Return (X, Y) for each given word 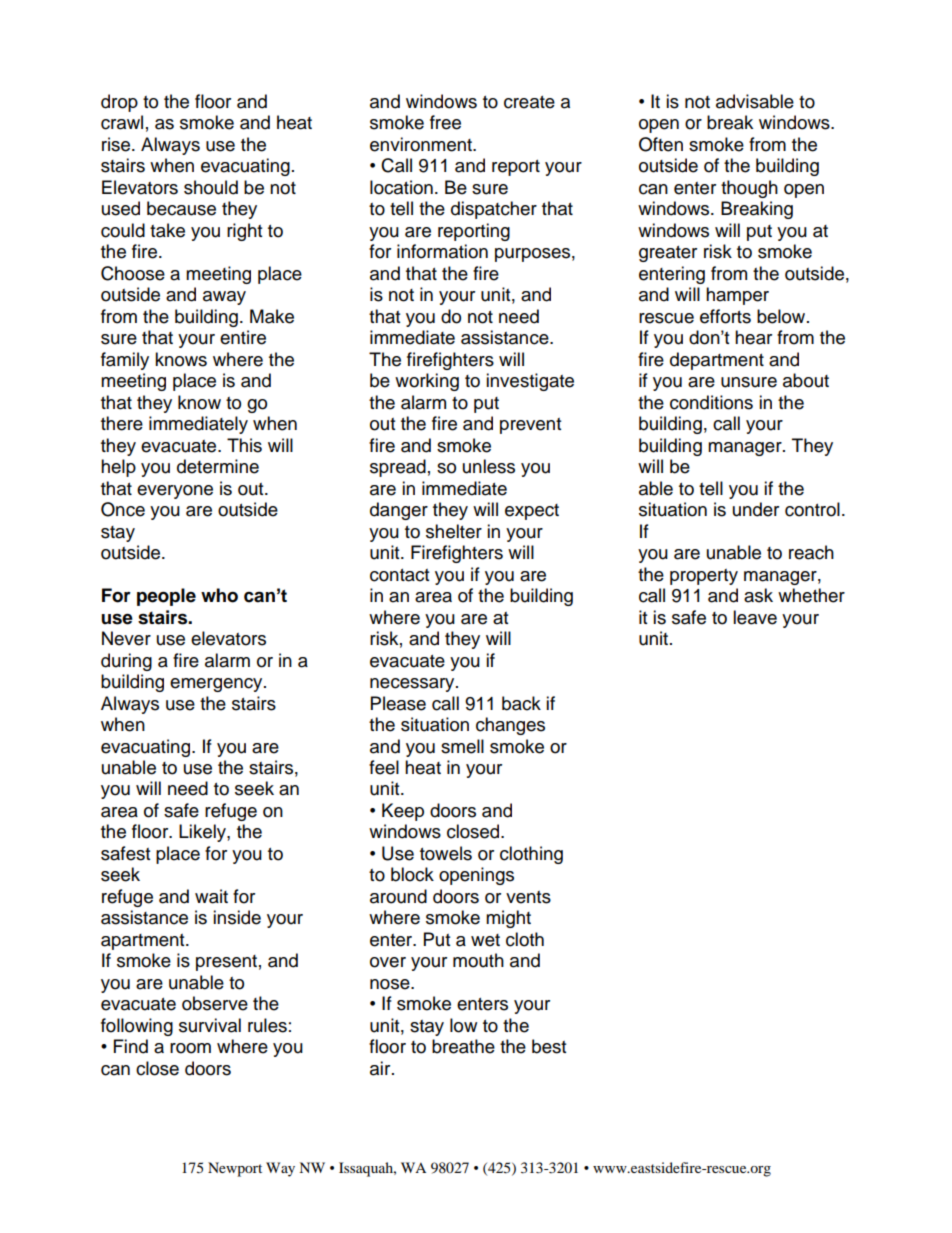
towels (446, 853)
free (445, 122)
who (219, 595)
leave (755, 617)
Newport (235, 1169)
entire (243, 337)
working (427, 382)
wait (211, 896)
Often (661, 144)
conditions (711, 402)
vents (528, 897)
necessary (413, 685)
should (211, 187)
